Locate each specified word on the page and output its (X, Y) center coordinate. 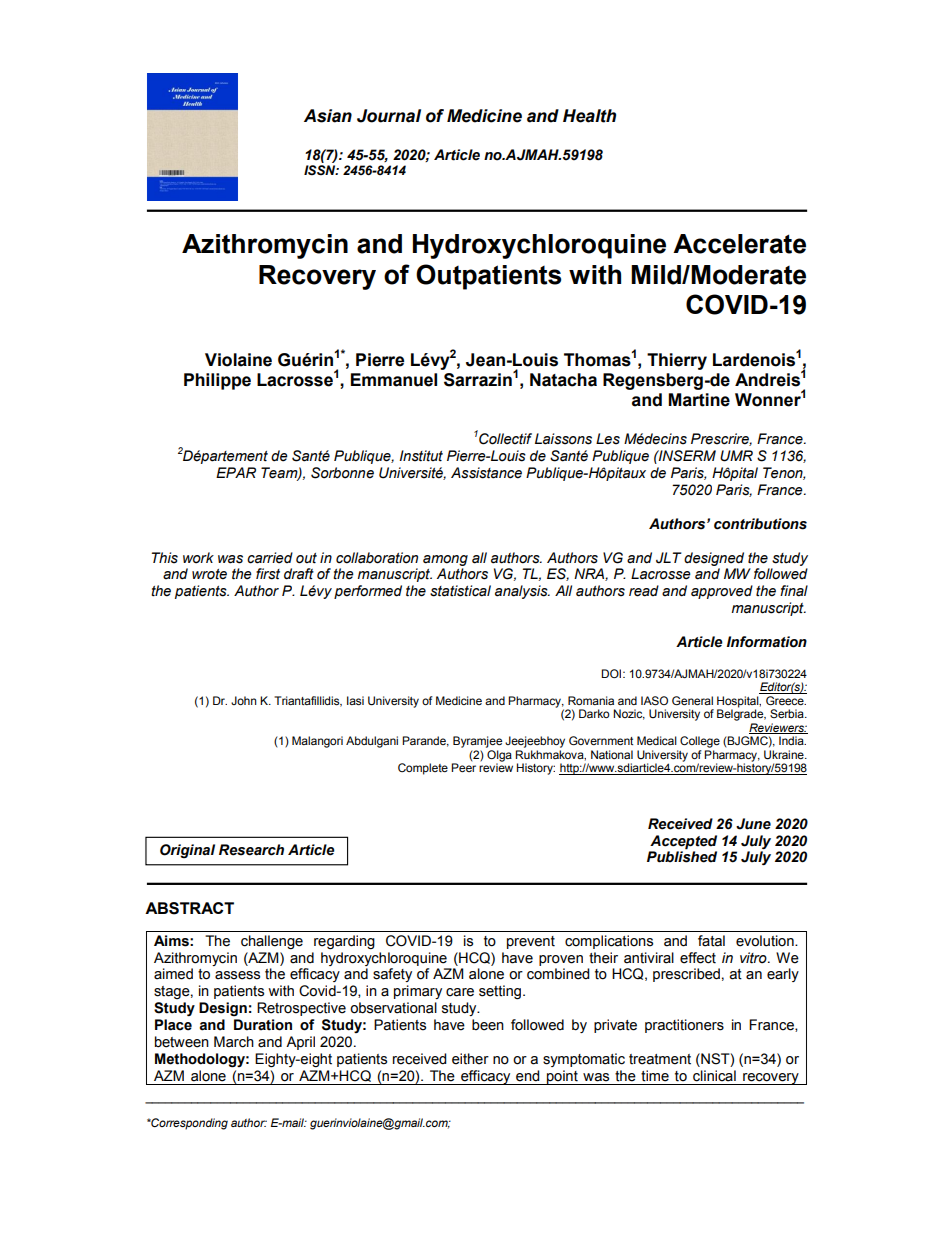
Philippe (217, 381)
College (700, 742)
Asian (328, 116)
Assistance (486, 473)
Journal (389, 116)
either (470, 1059)
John (244, 700)
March (234, 1042)
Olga (499, 757)
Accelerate (739, 244)
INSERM (686, 456)
